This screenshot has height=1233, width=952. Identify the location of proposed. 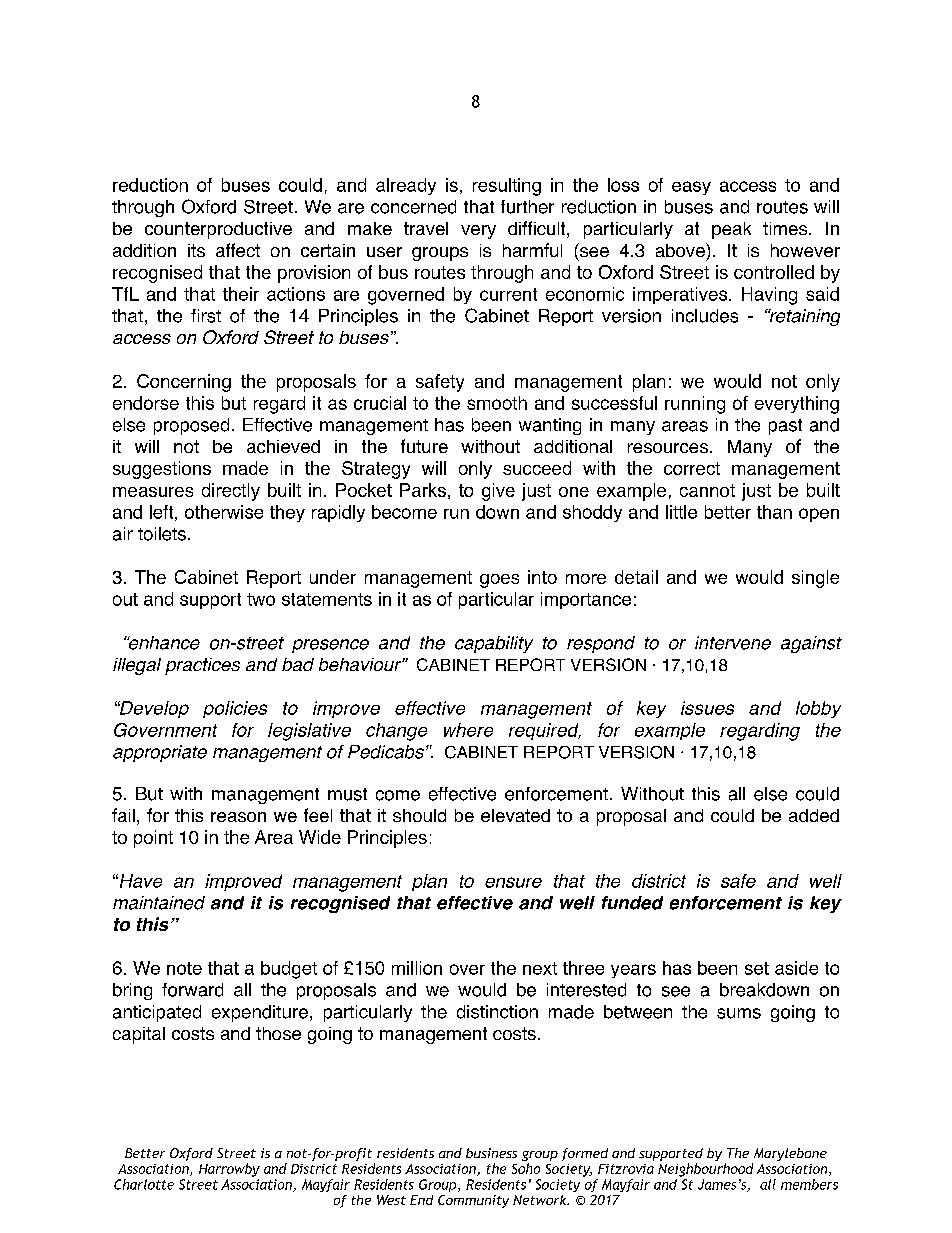
(191, 426).
